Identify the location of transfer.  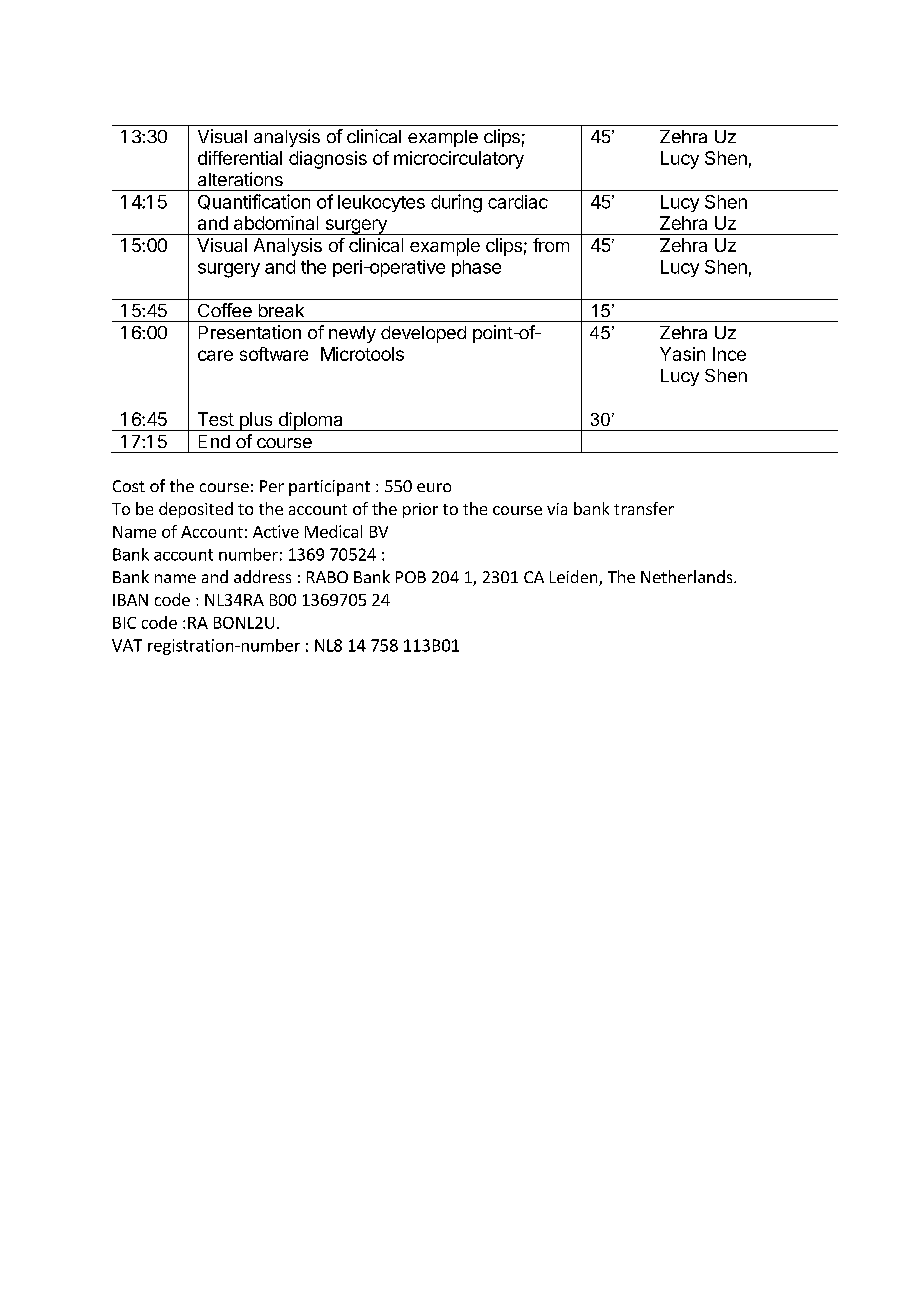
(644, 508).
